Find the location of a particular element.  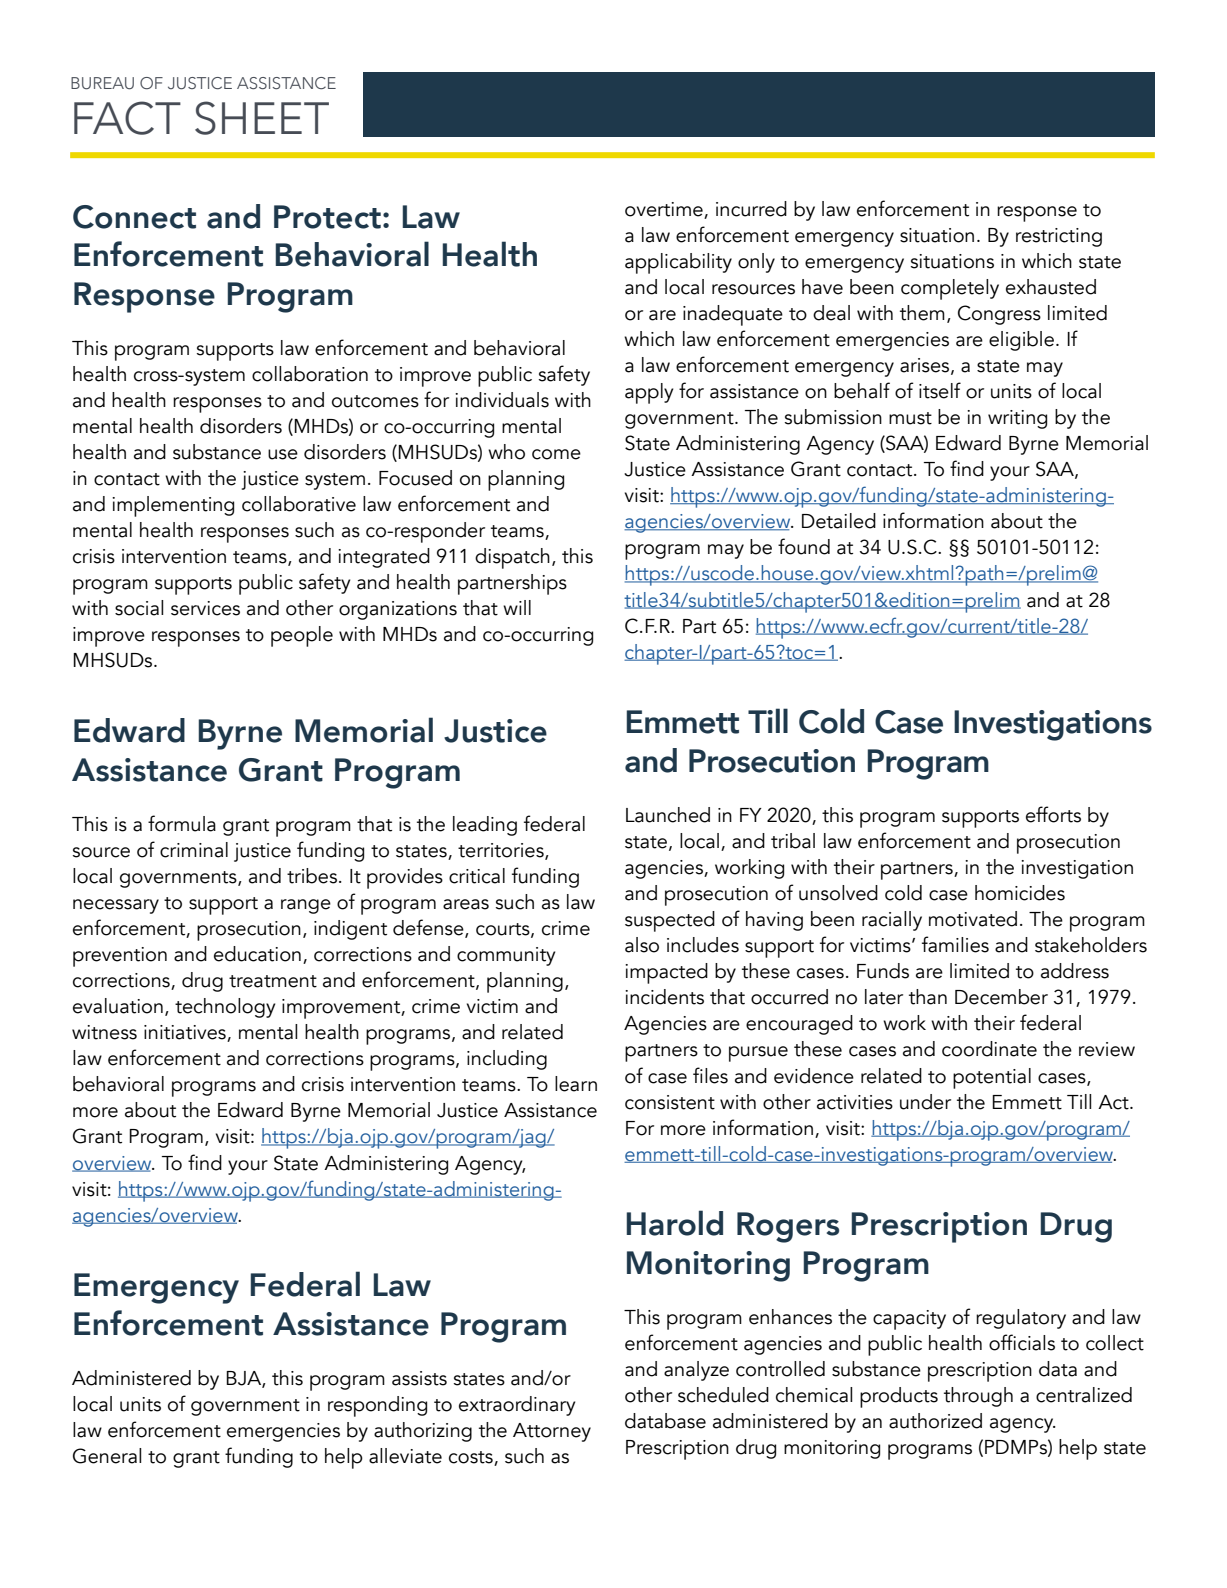

overtime is located at coordinates (664, 209).
